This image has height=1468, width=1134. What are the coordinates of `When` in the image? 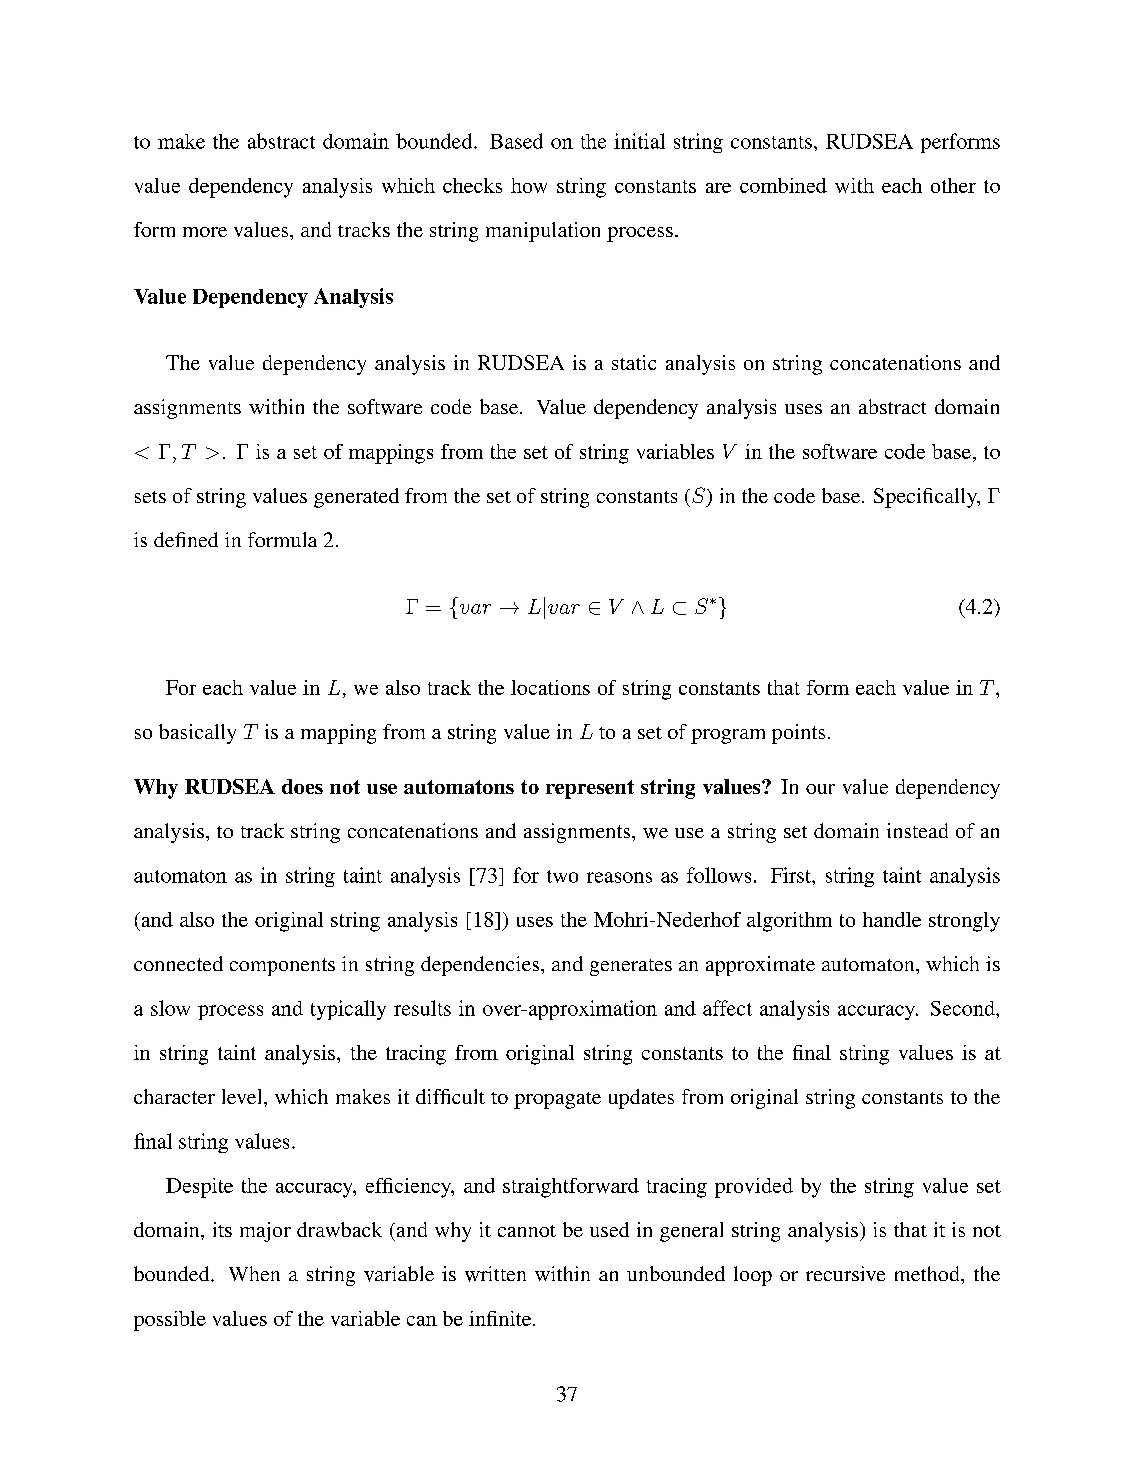 It's located at (254, 1273).
